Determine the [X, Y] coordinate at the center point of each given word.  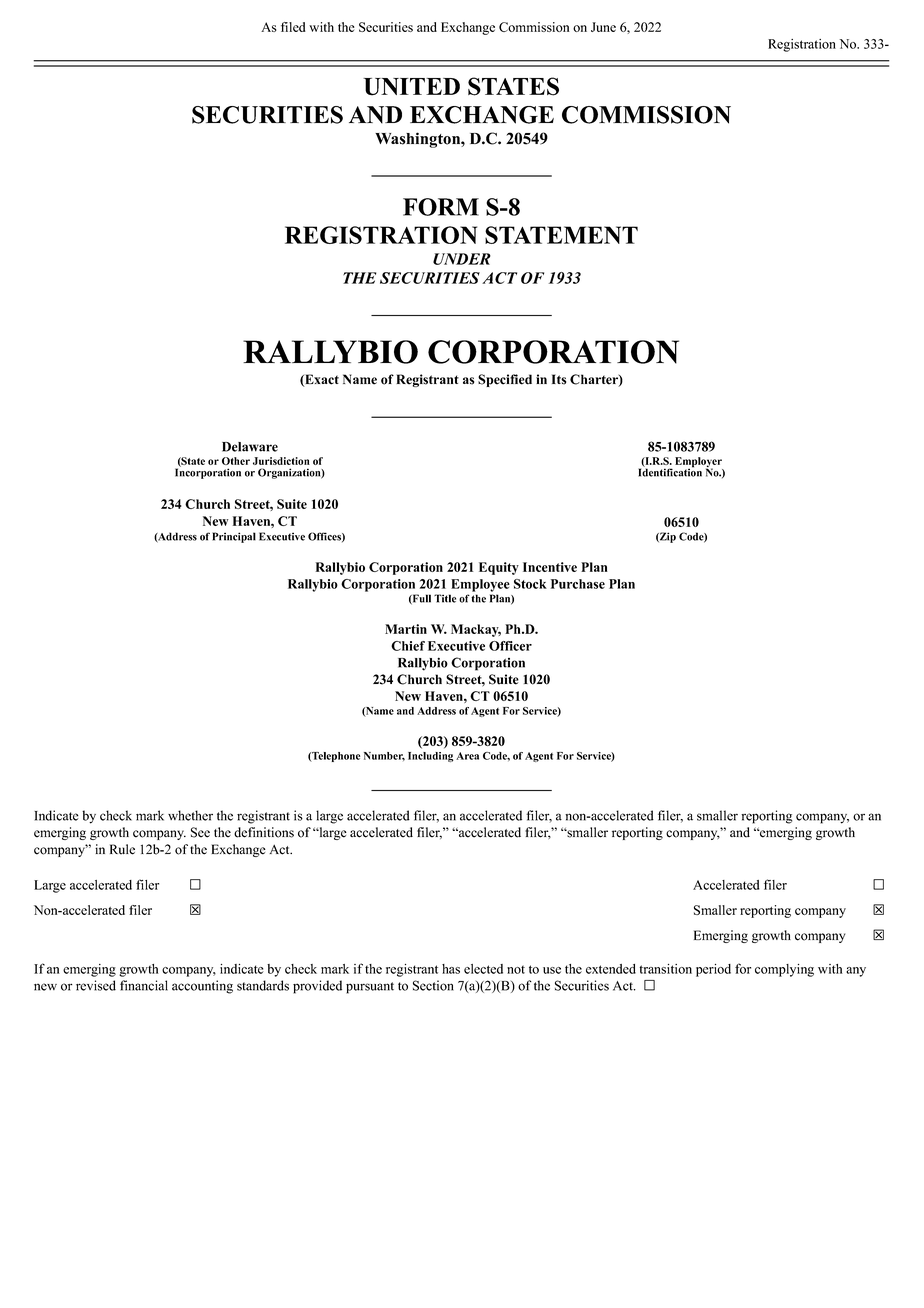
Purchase [578, 584]
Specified [505, 380]
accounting [202, 987]
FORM [441, 207]
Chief [408, 646]
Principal [234, 537]
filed [293, 27]
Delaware [250, 447]
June [603, 27]
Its [559, 379]
